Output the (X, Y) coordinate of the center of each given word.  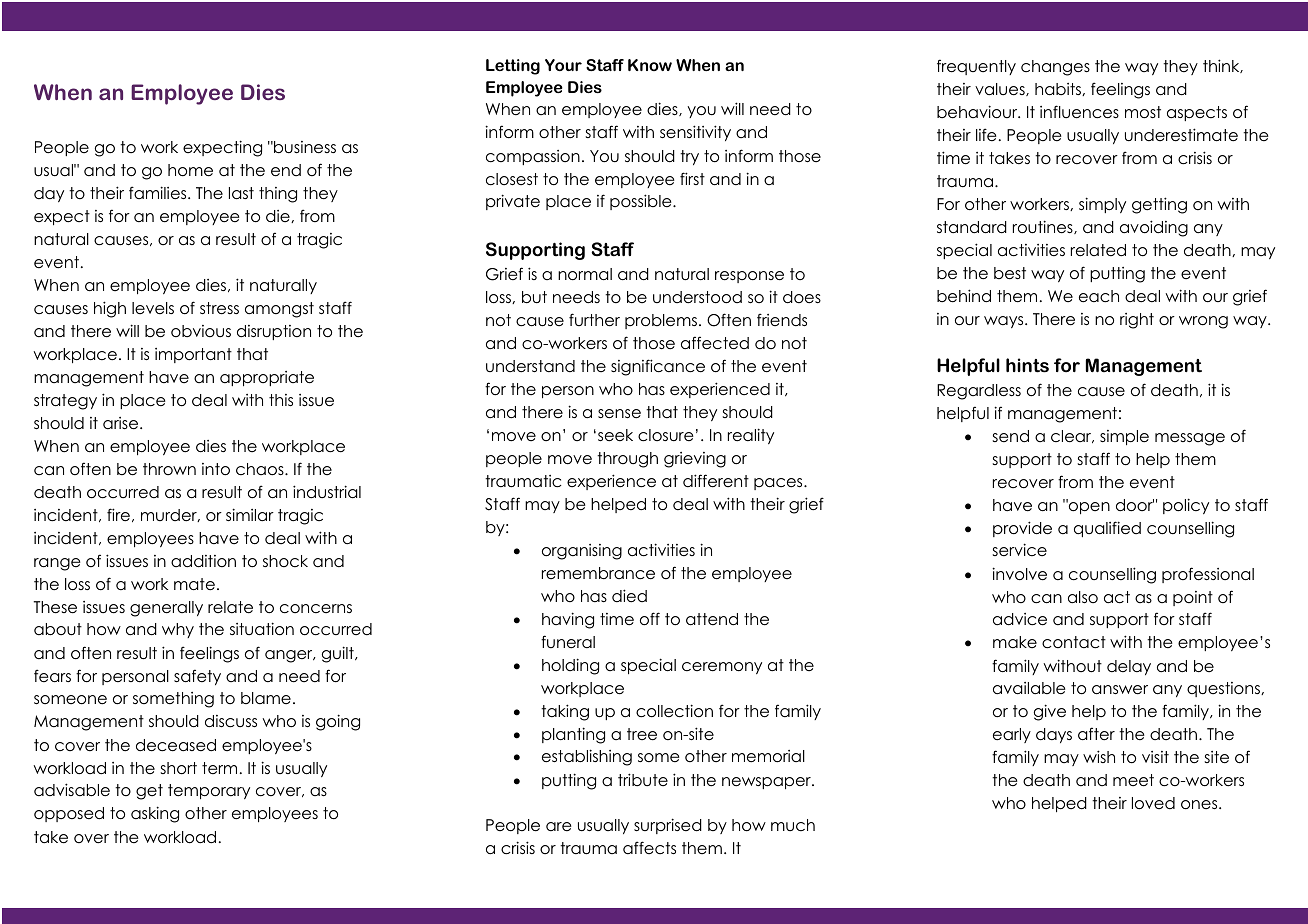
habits (1059, 89)
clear (1072, 436)
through (627, 460)
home (190, 170)
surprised (668, 826)
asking (155, 814)
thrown (169, 469)
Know (650, 65)
